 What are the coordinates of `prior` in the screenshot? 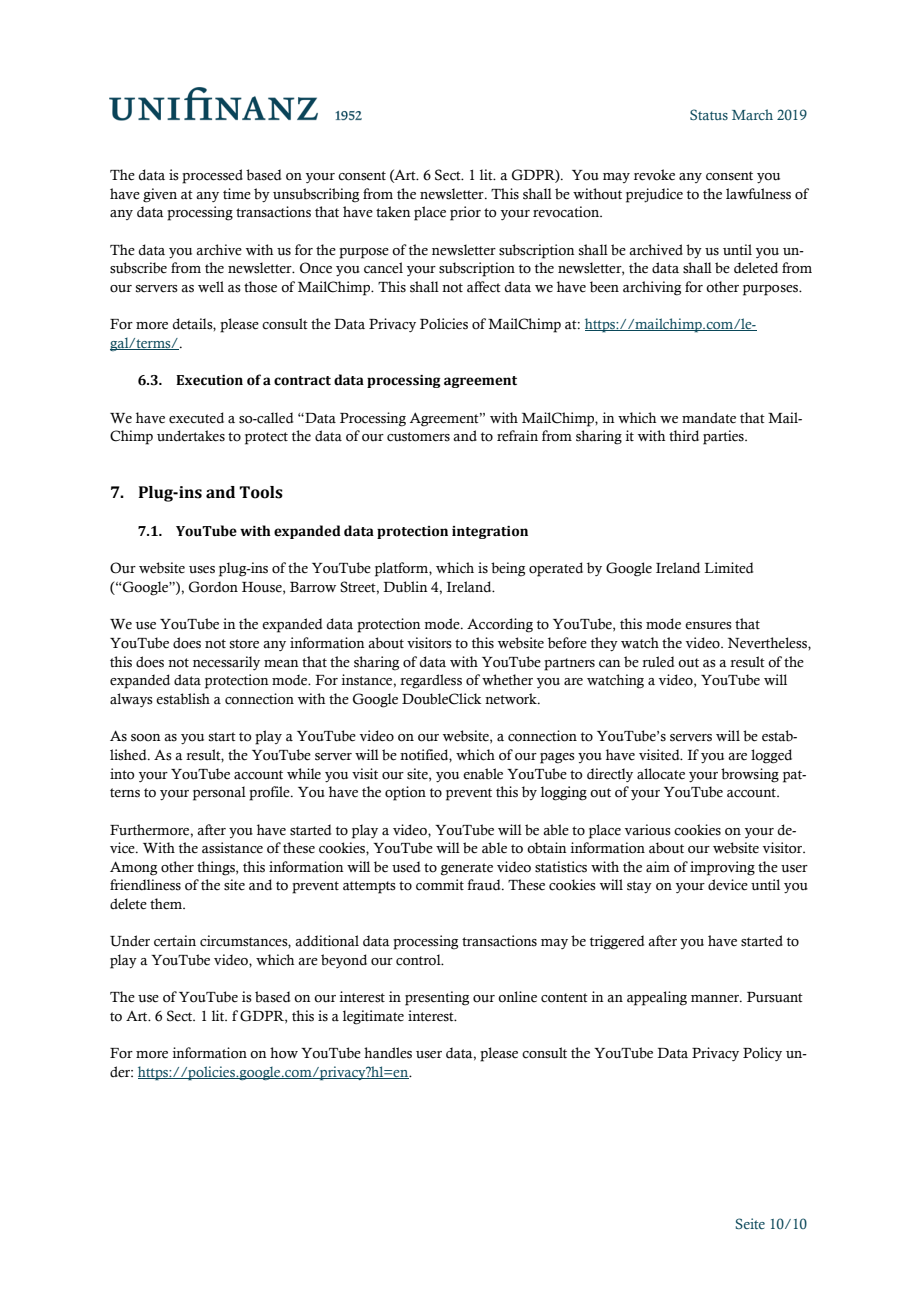 It's located at (465, 213).
